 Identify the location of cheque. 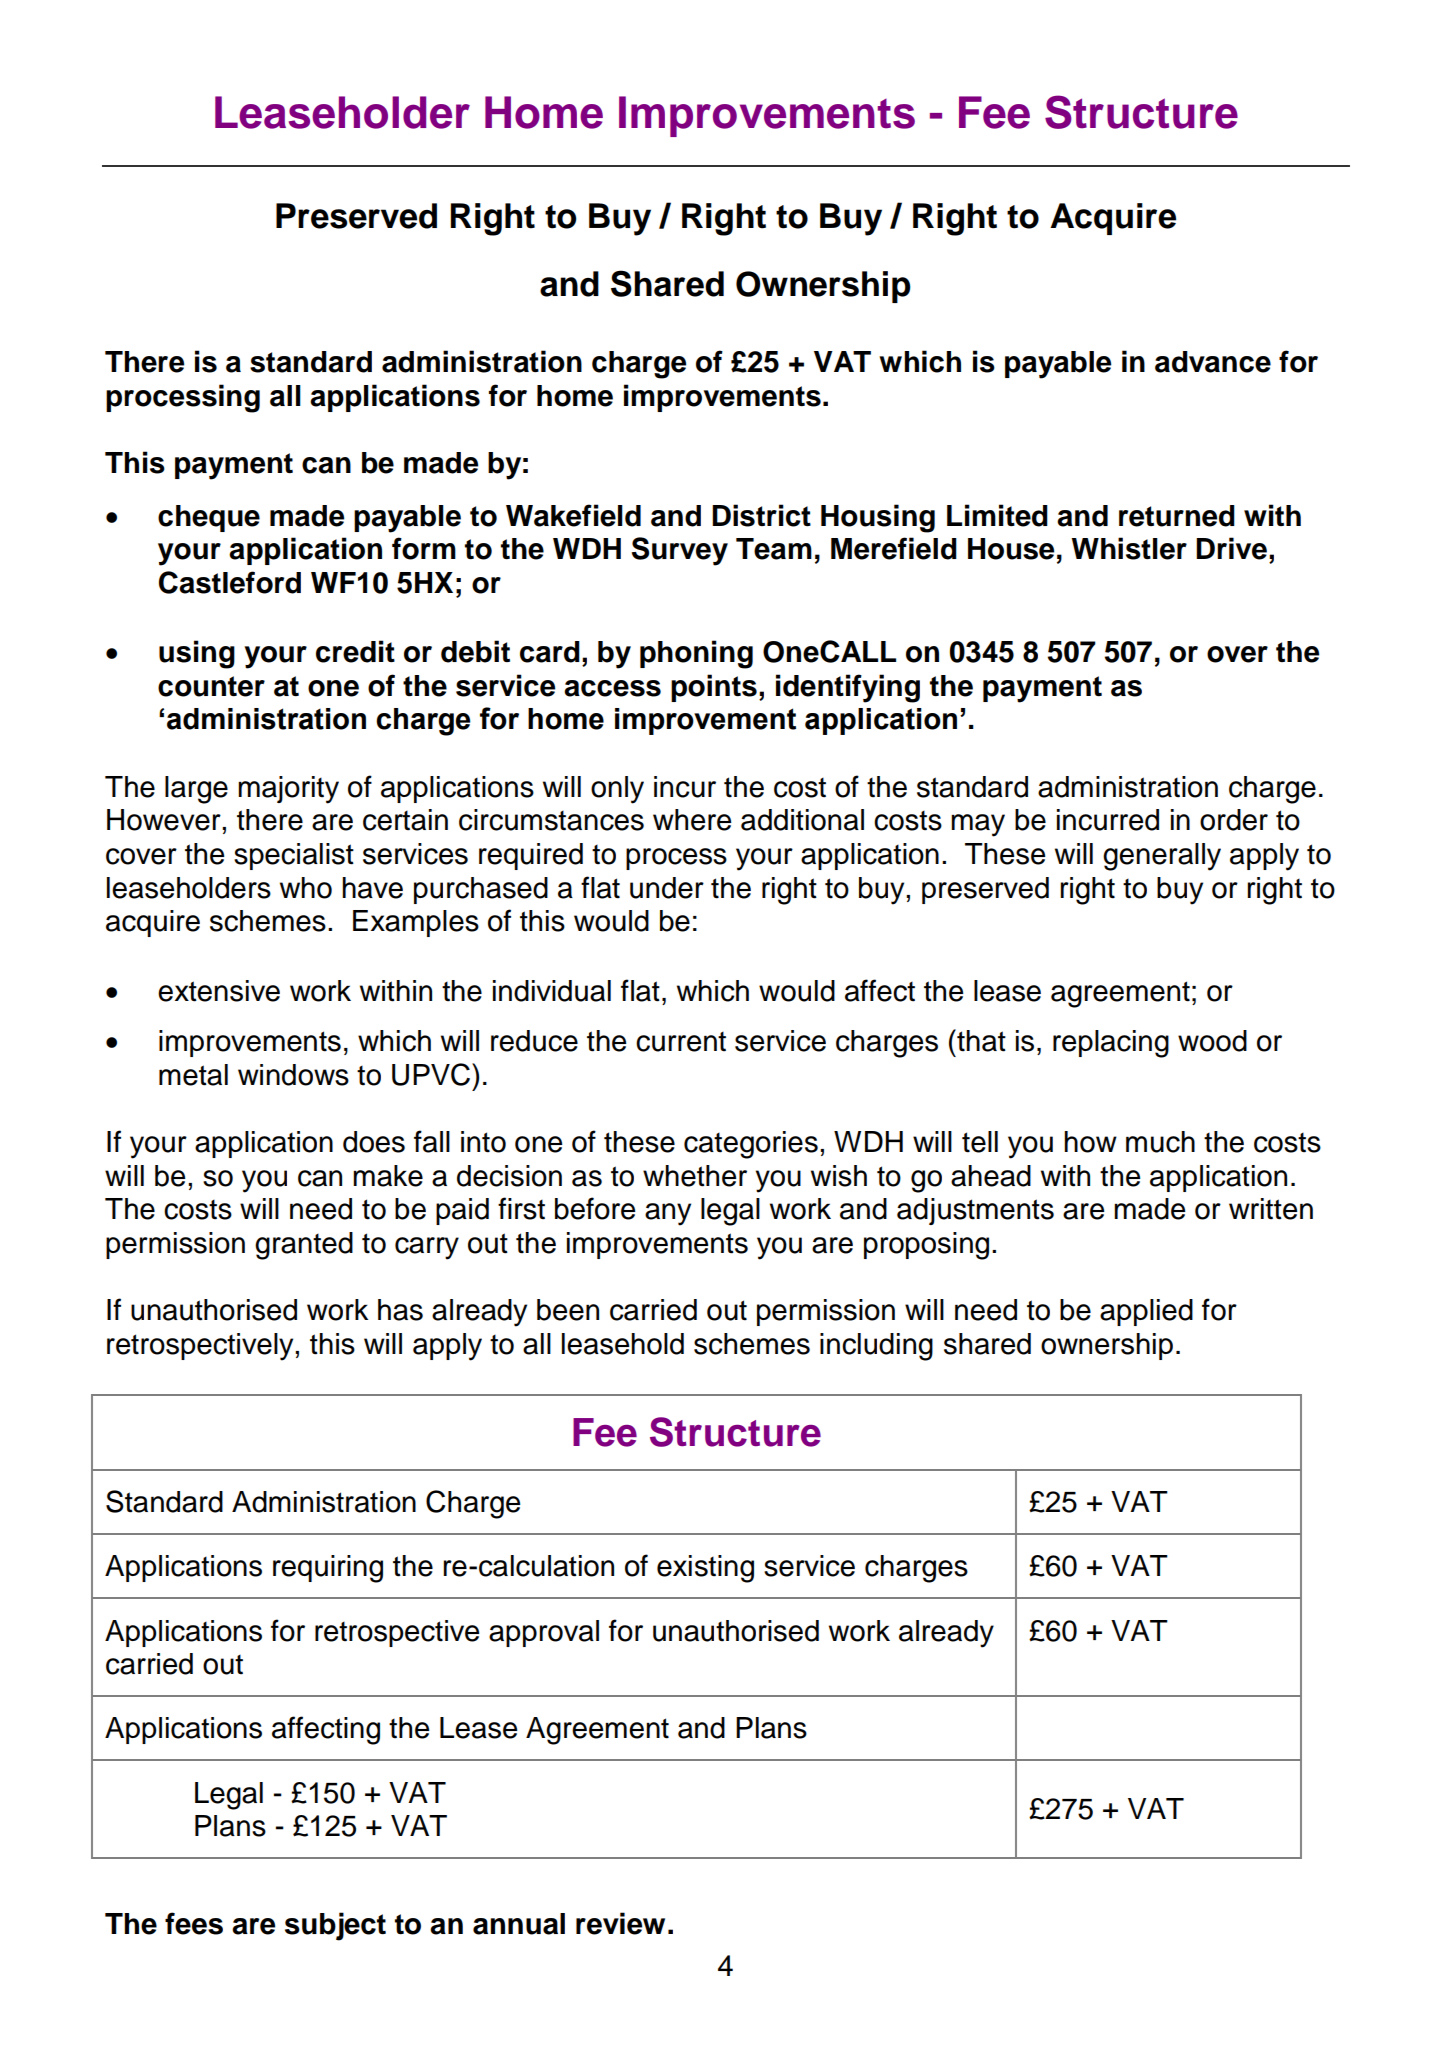
(209, 518).
